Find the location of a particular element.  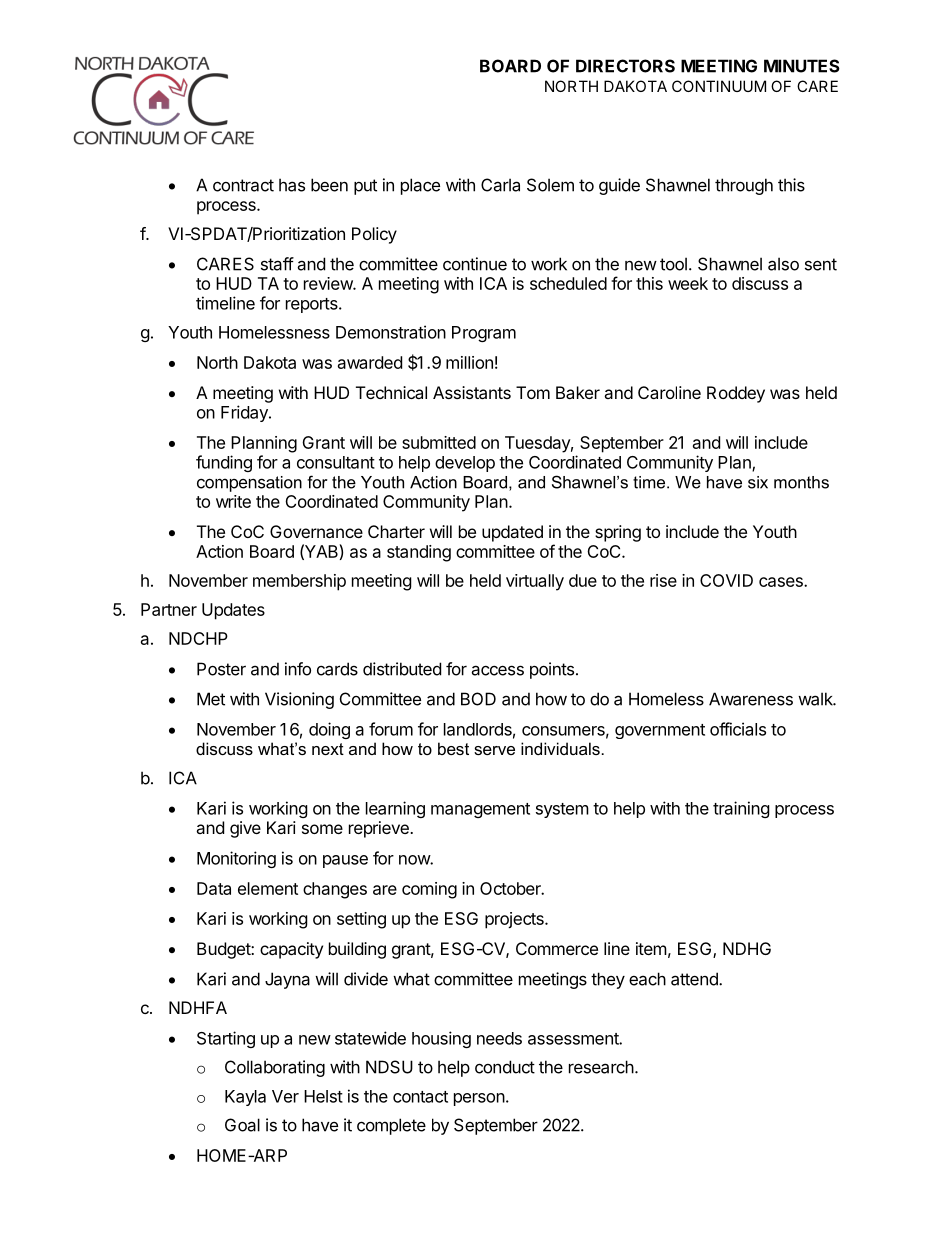

give is located at coordinates (245, 829).
